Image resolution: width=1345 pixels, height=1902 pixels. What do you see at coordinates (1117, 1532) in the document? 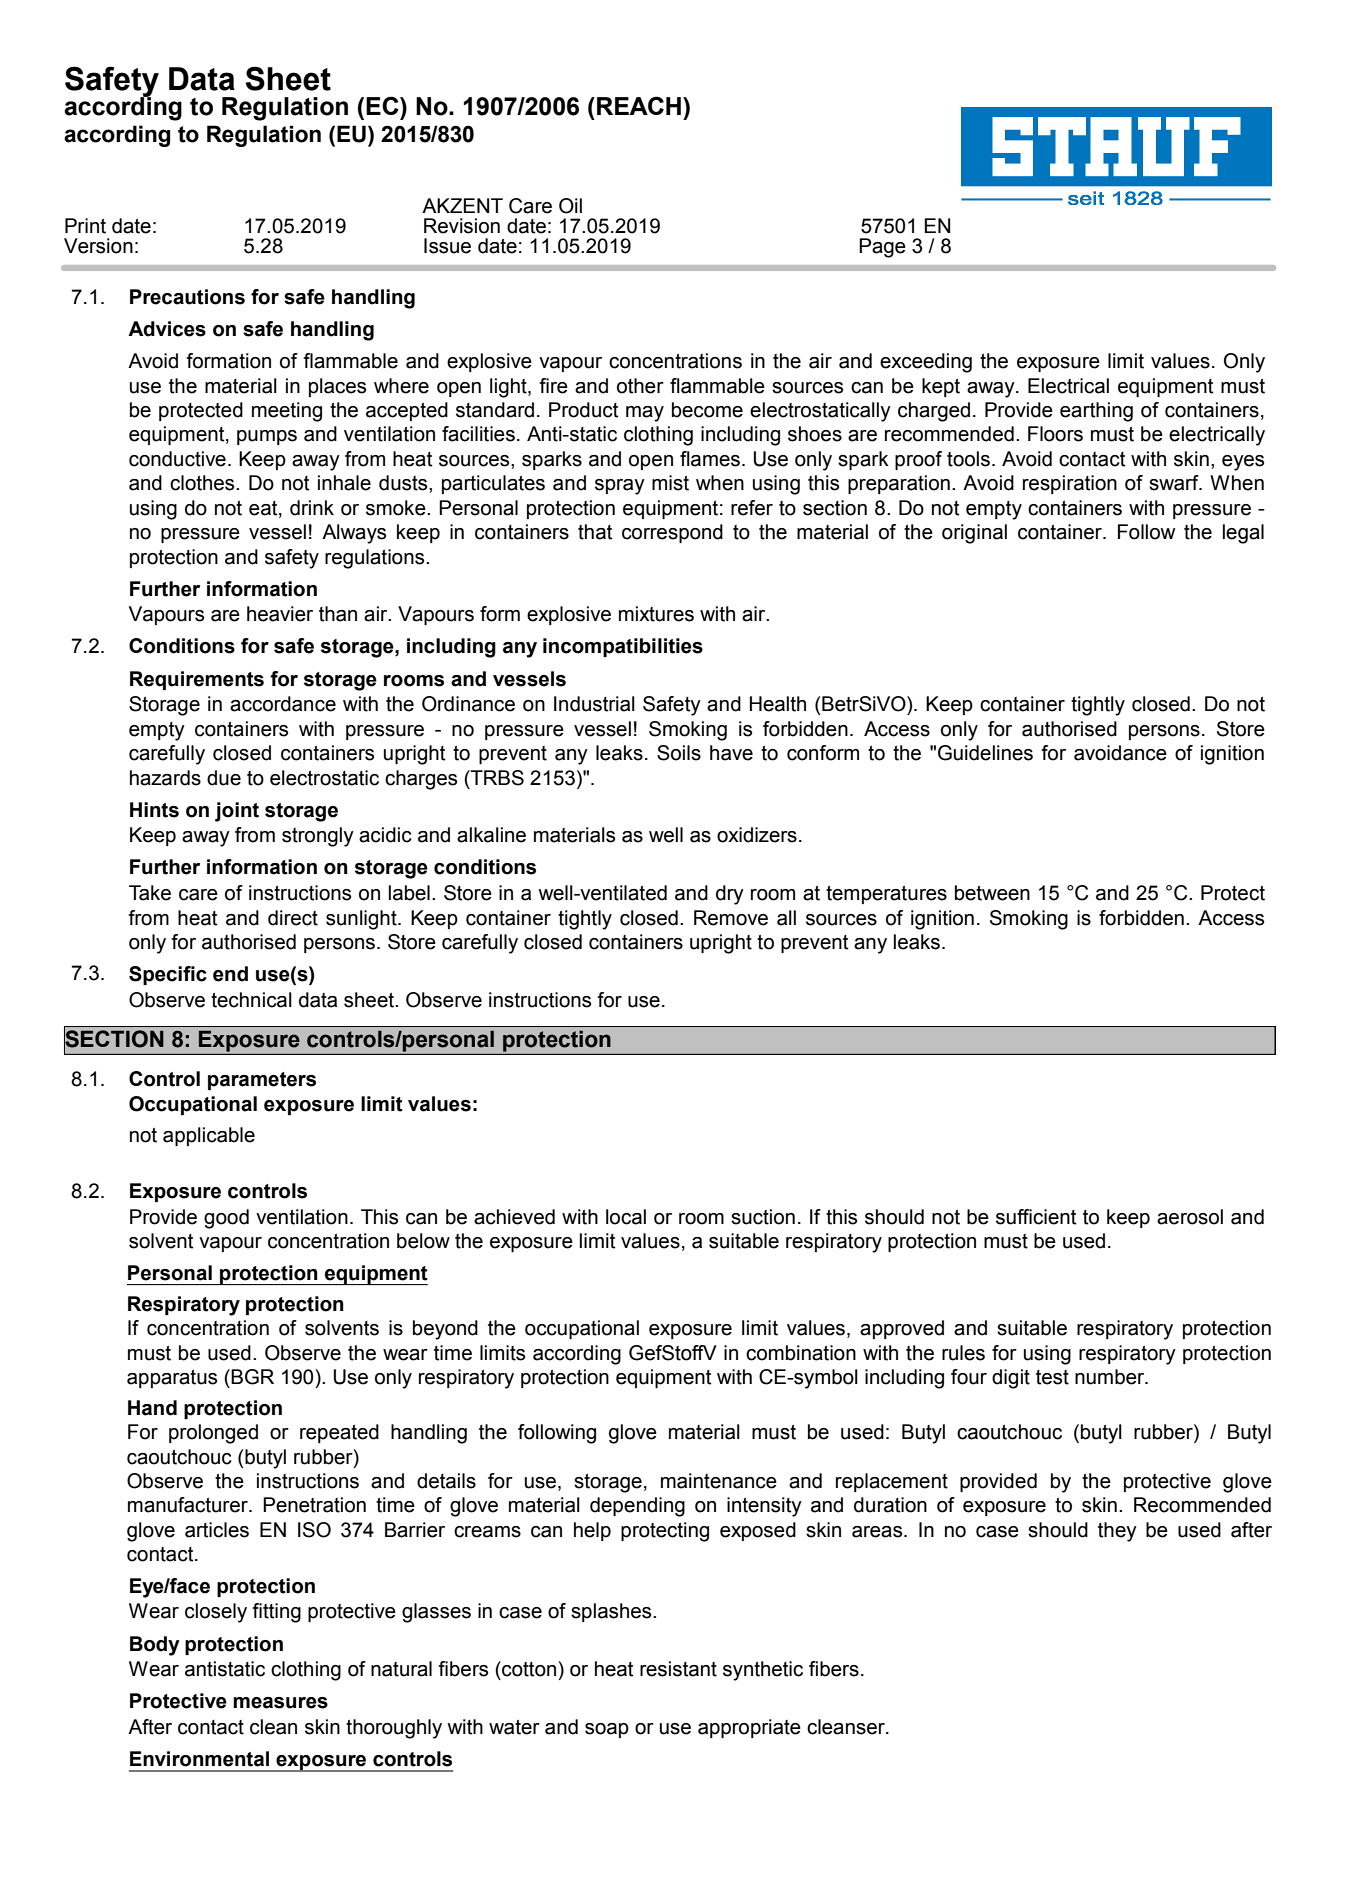
I see `they` at bounding box center [1117, 1532].
